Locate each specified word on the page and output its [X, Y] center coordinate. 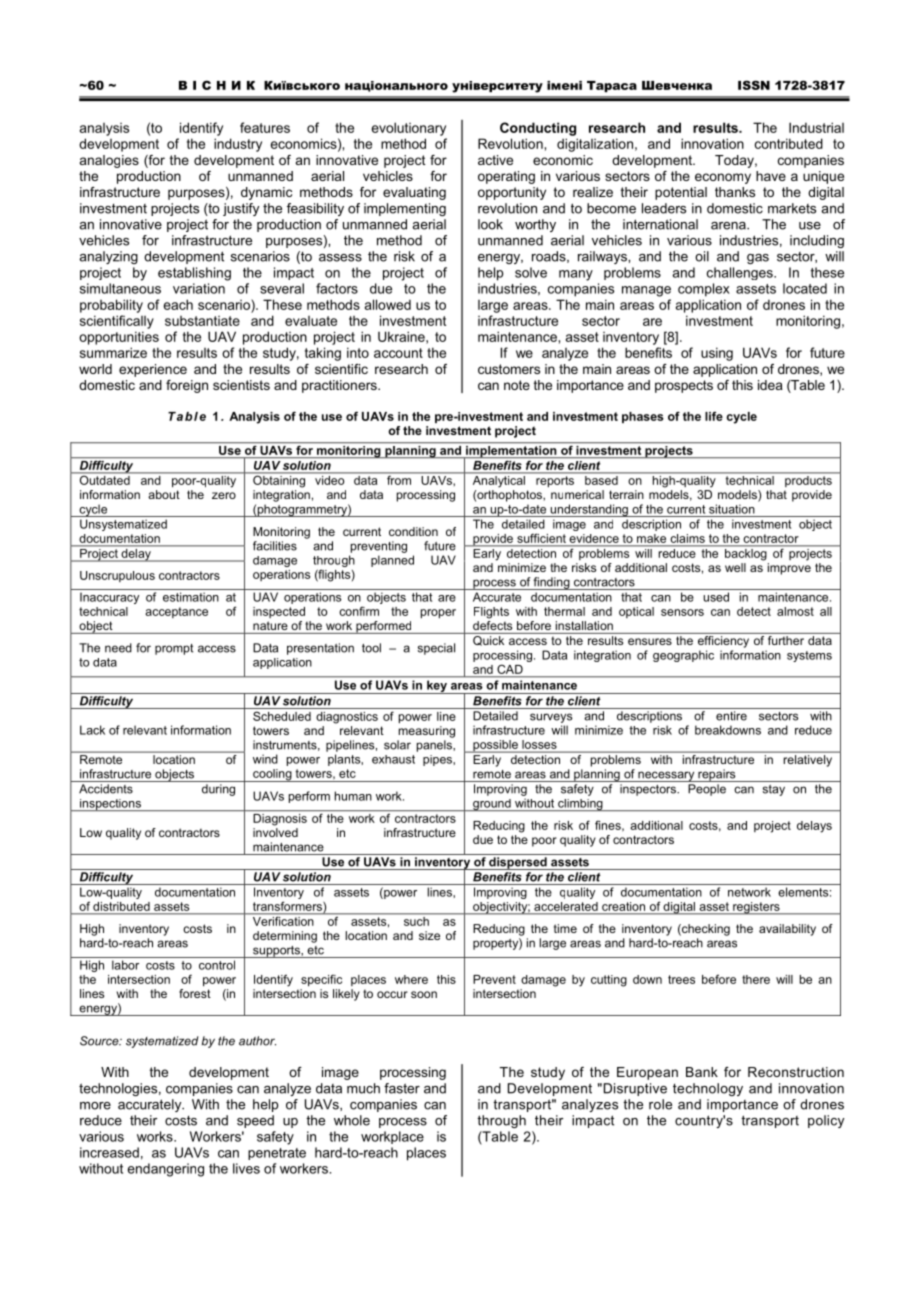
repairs [717, 775]
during [218, 790]
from [399, 479]
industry [238, 145]
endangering [166, 1170]
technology [708, 1089]
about [164, 494]
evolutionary [409, 129]
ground [492, 805]
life [714, 416]
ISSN [754, 85]
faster [402, 1088]
